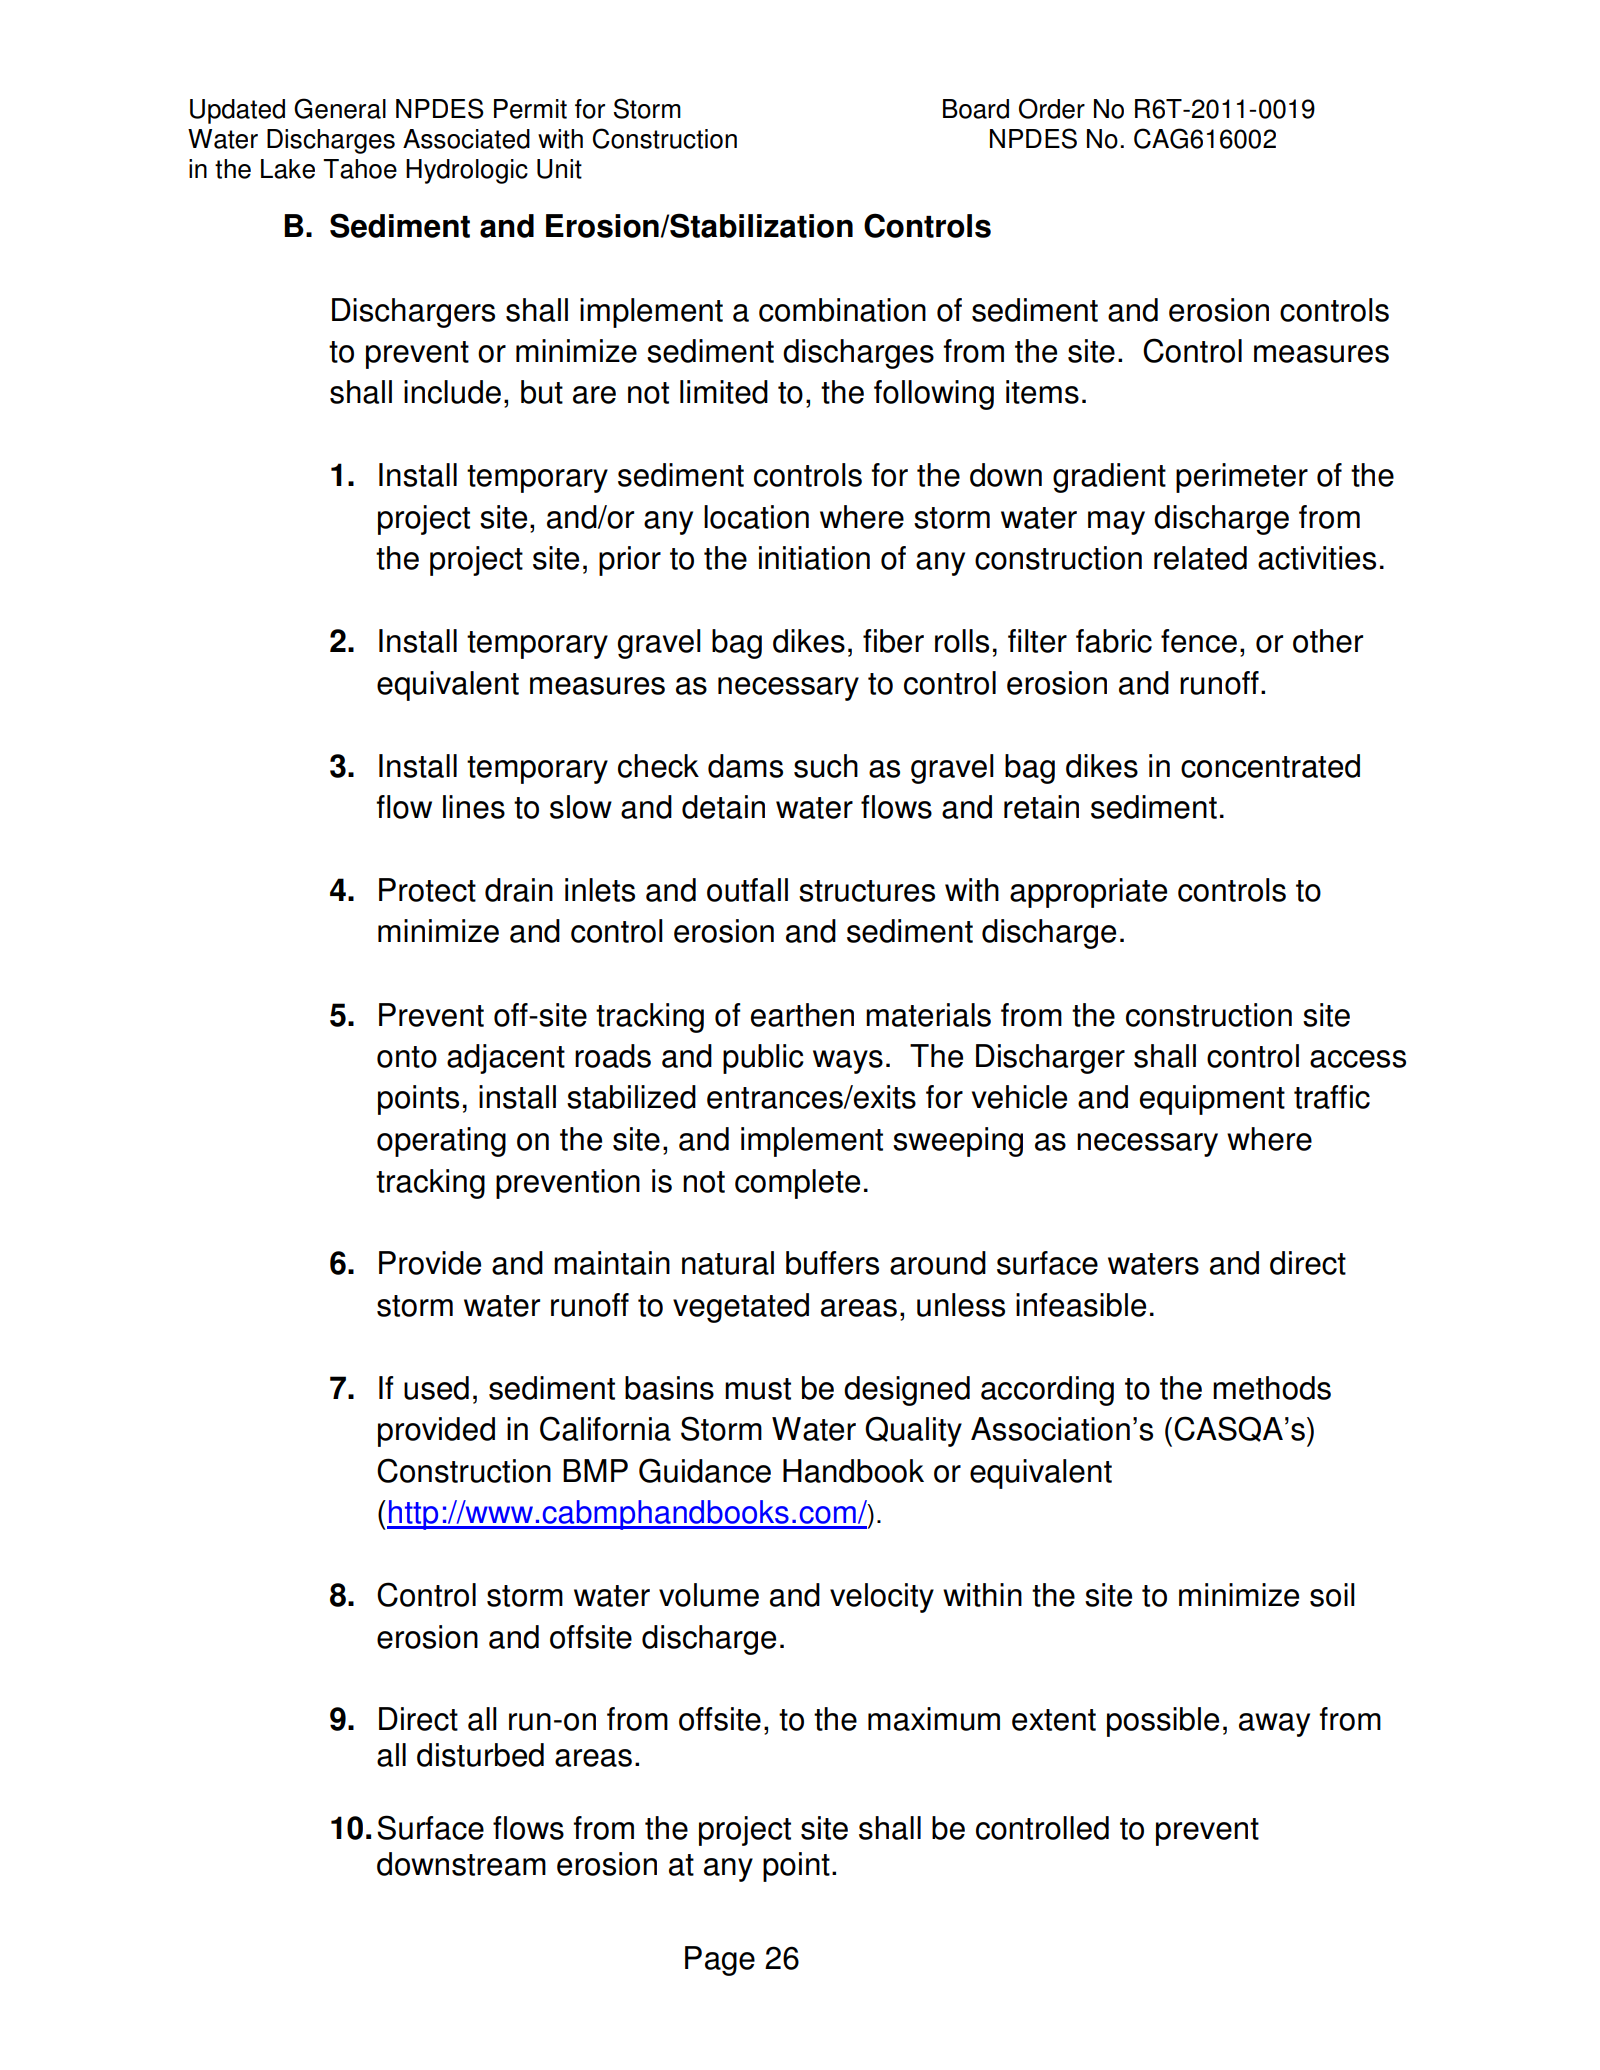  I want to click on Tahoe, so click(360, 169).
